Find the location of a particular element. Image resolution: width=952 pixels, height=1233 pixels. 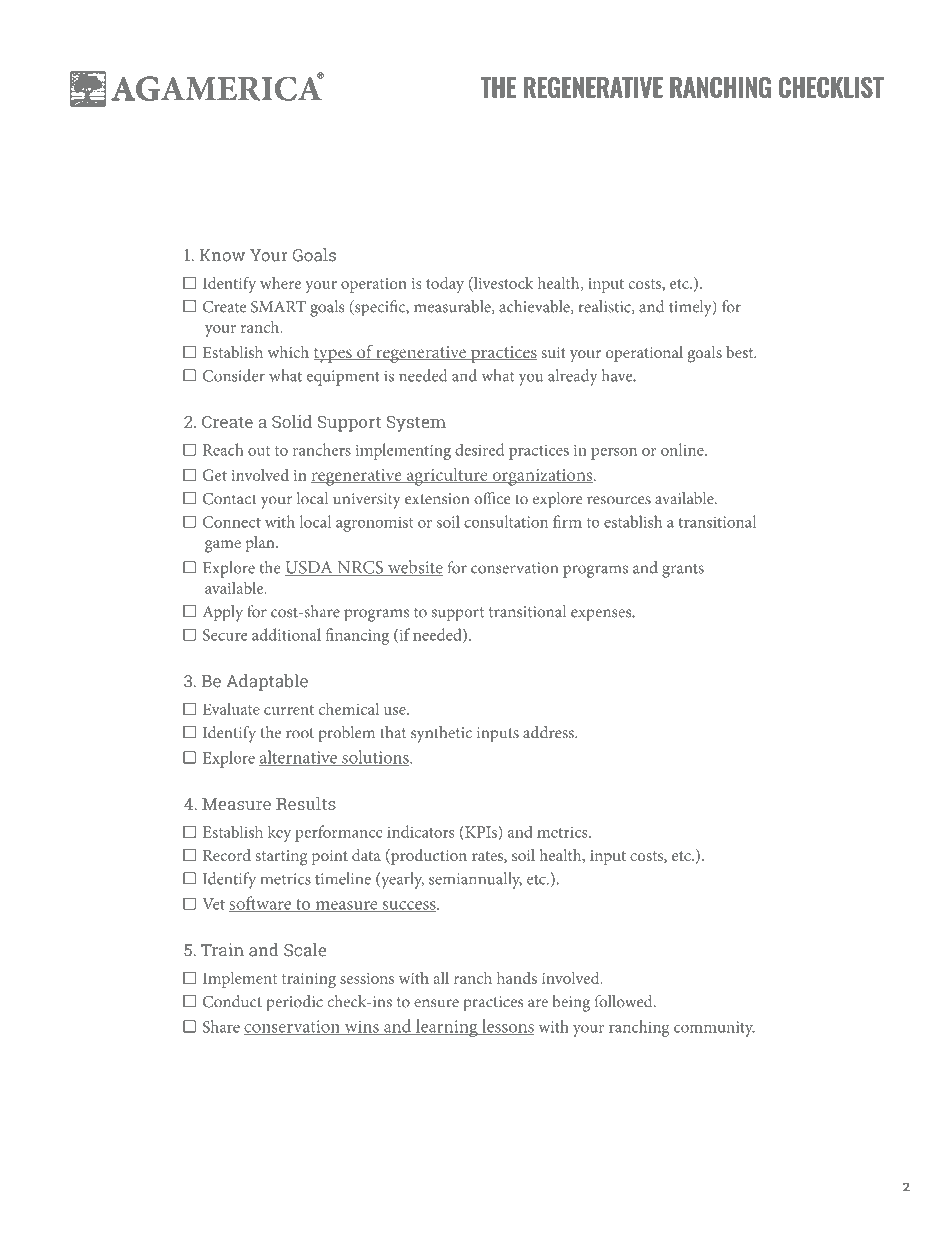

alternative is located at coordinates (299, 758).
